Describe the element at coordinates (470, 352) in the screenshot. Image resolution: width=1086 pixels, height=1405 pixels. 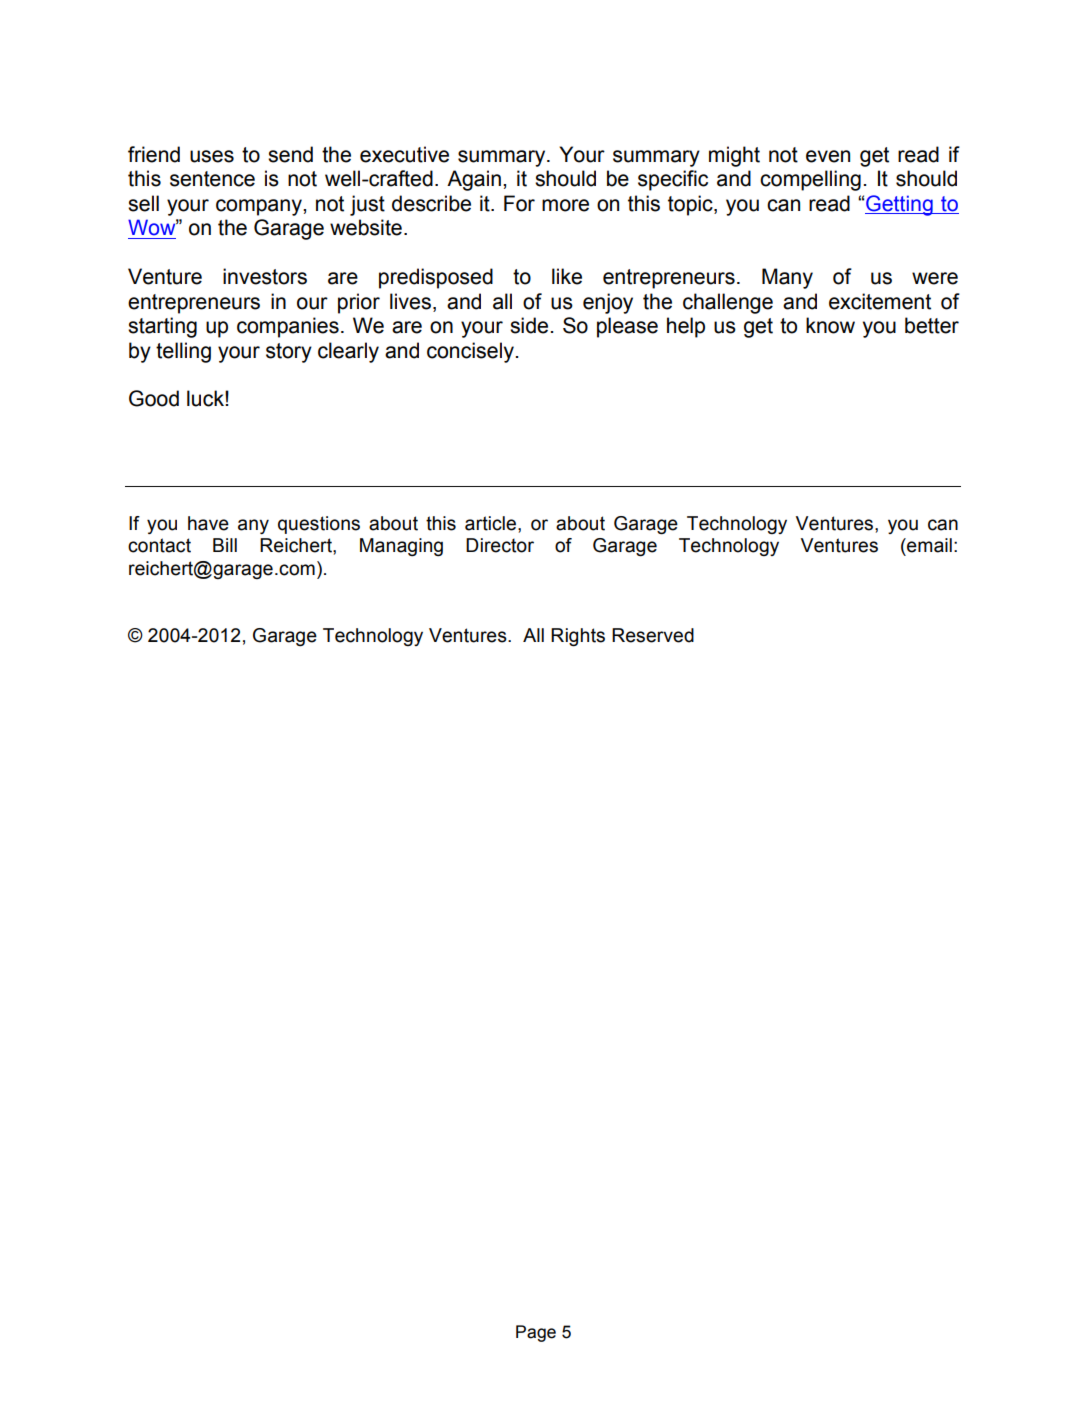
I see `concisely` at that location.
